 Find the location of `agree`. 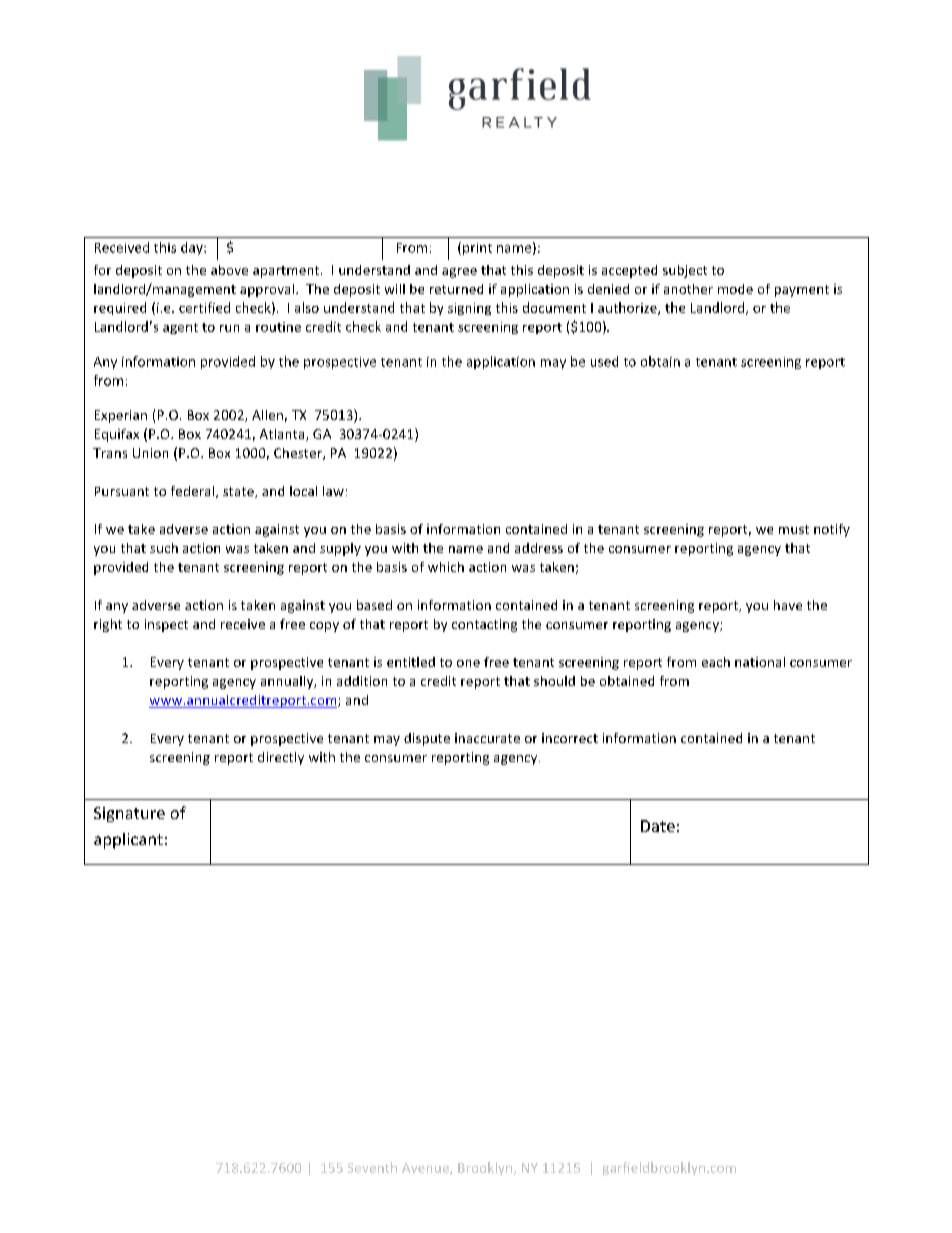

agree is located at coordinates (459, 273).
